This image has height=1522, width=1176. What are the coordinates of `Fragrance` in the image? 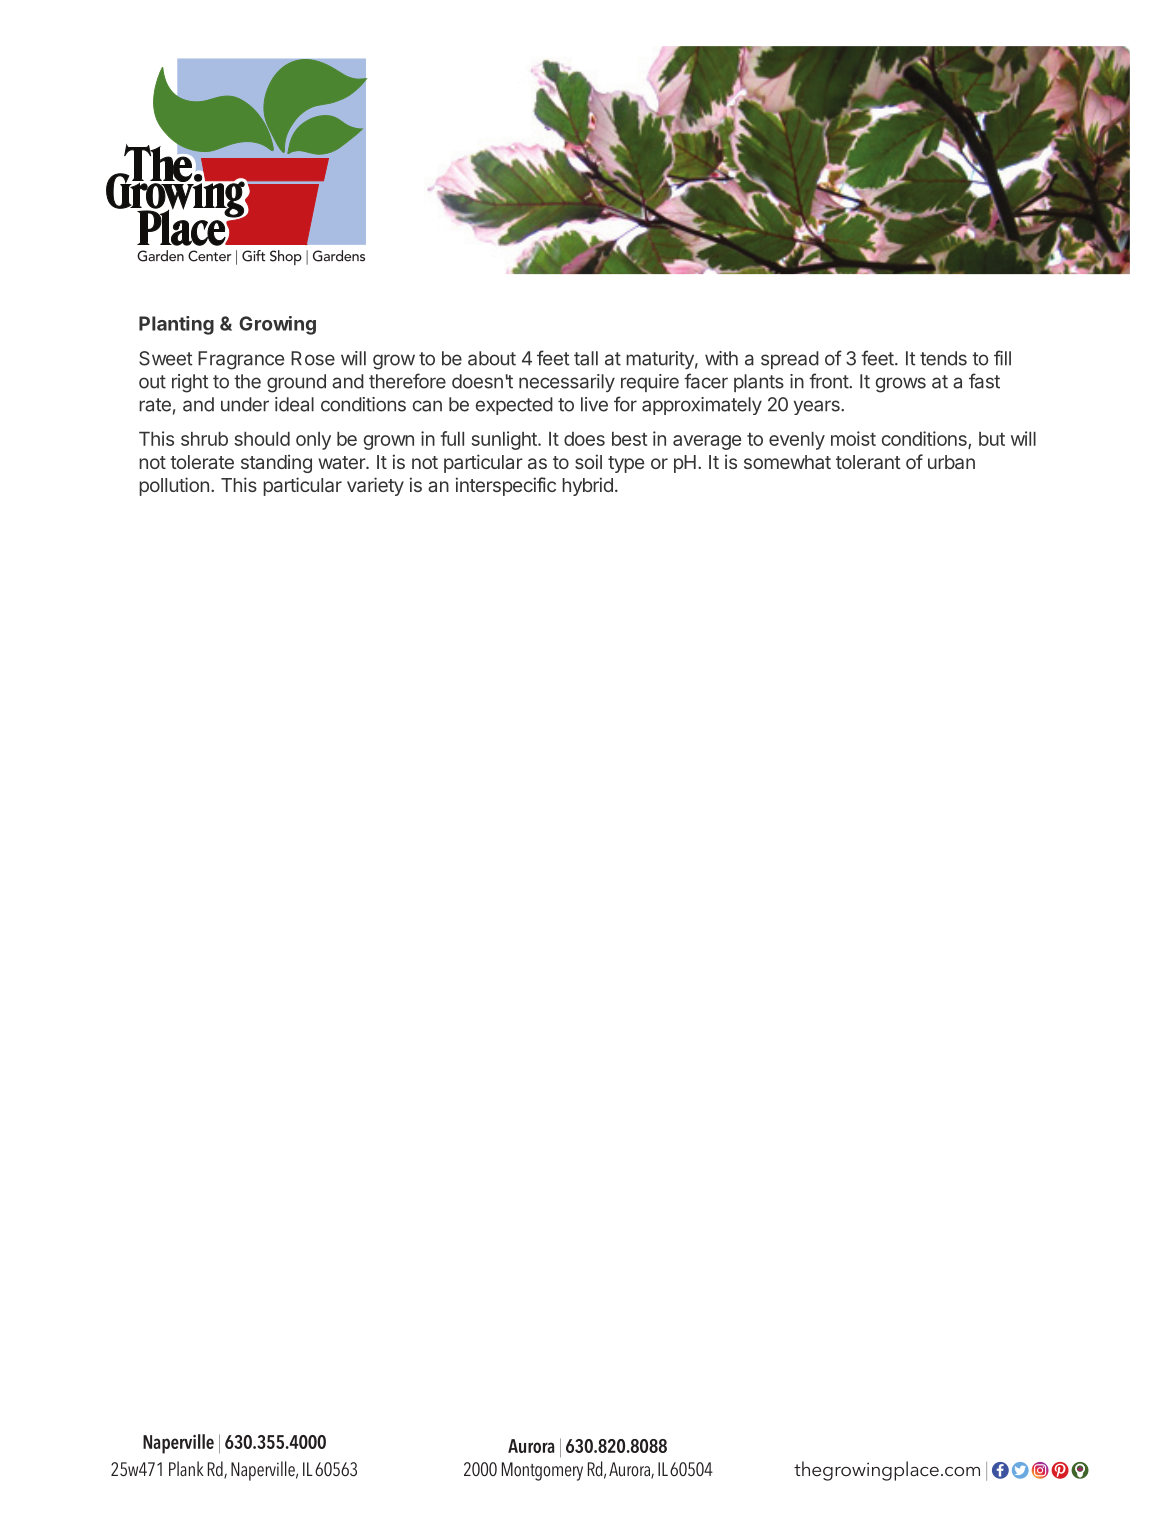 It's located at (241, 360).
